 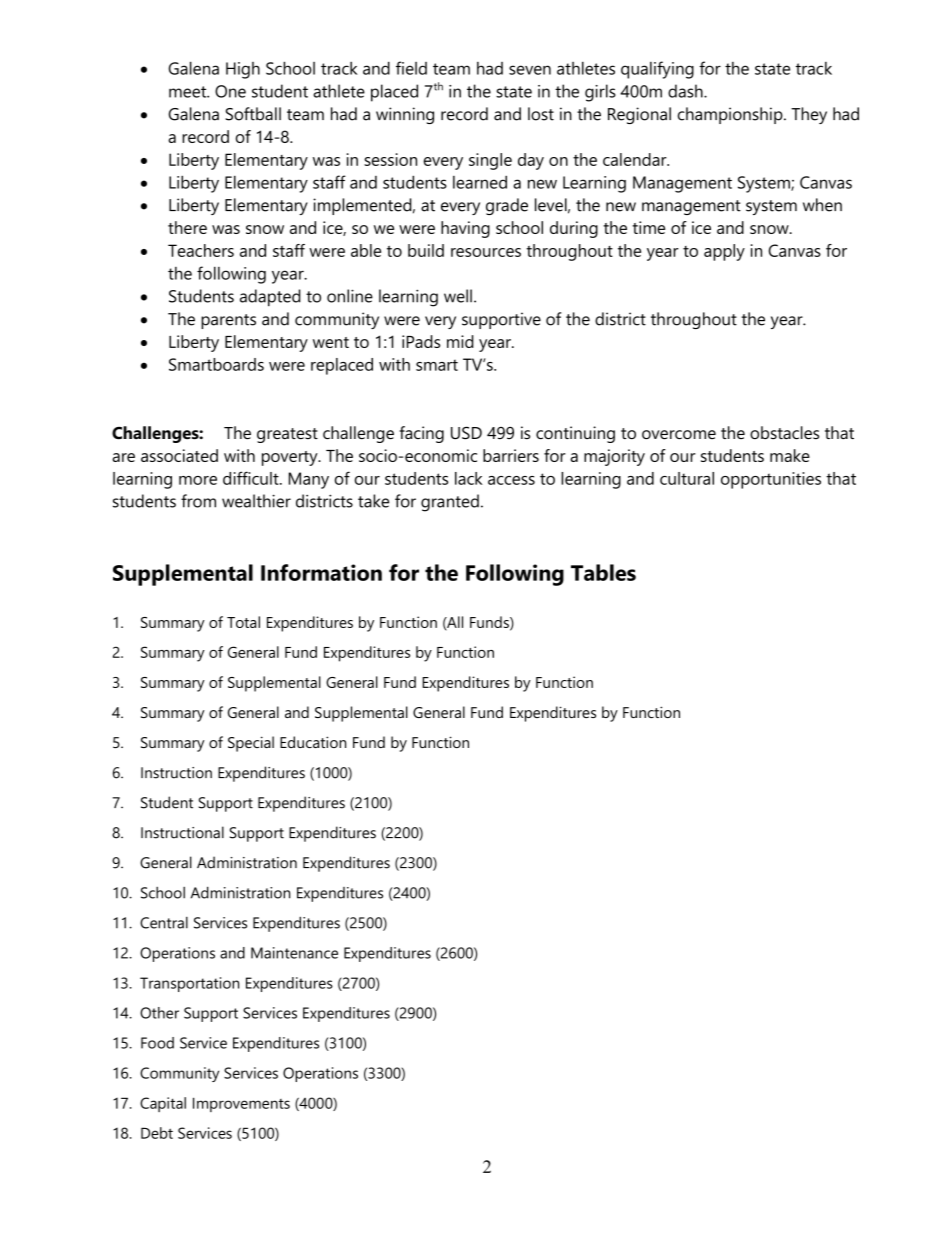 What do you see at coordinates (230, 91) in the screenshot?
I see `One` at bounding box center [230, 91].
